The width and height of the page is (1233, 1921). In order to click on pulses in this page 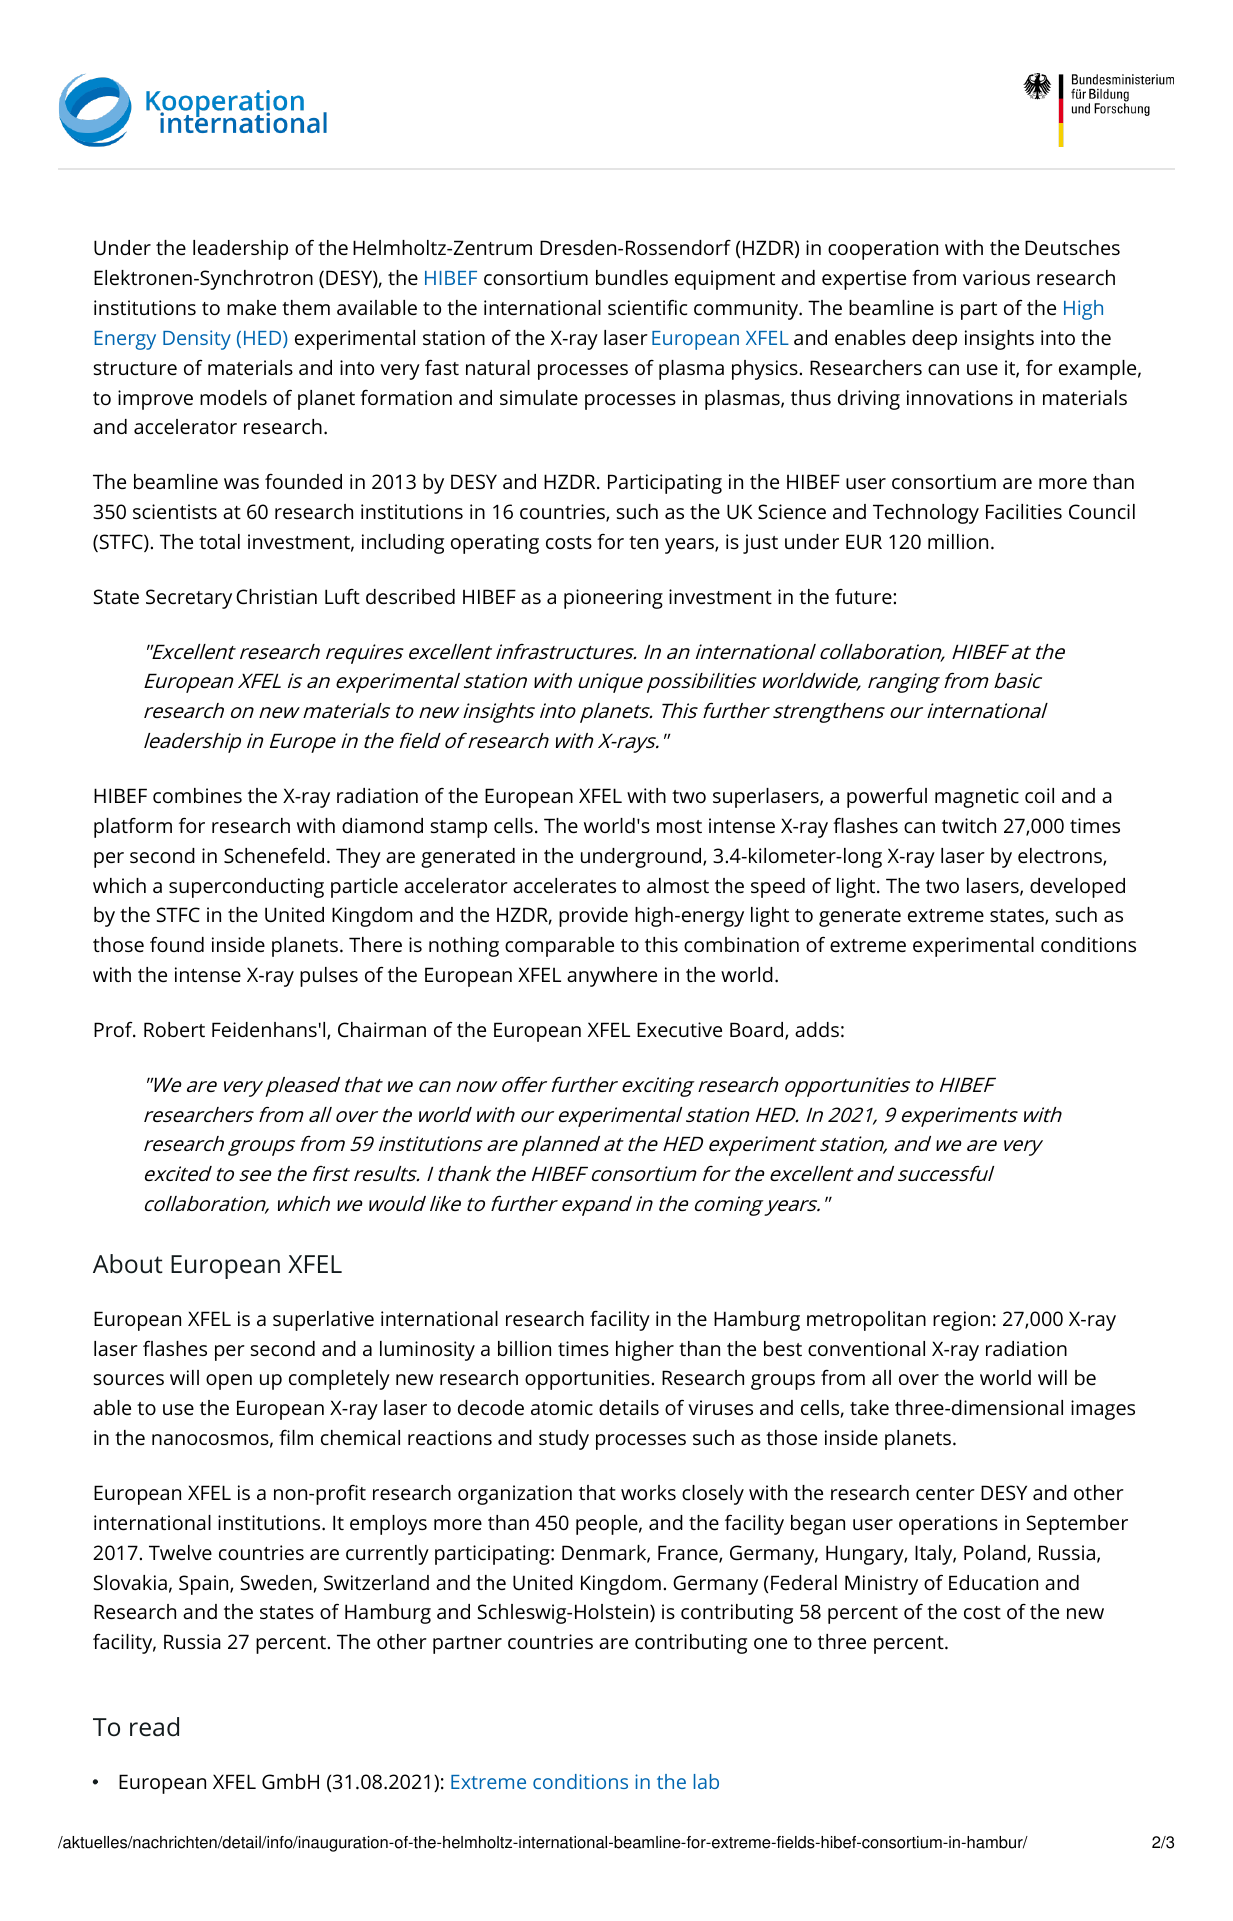, I will do `click(329, 977)`.
